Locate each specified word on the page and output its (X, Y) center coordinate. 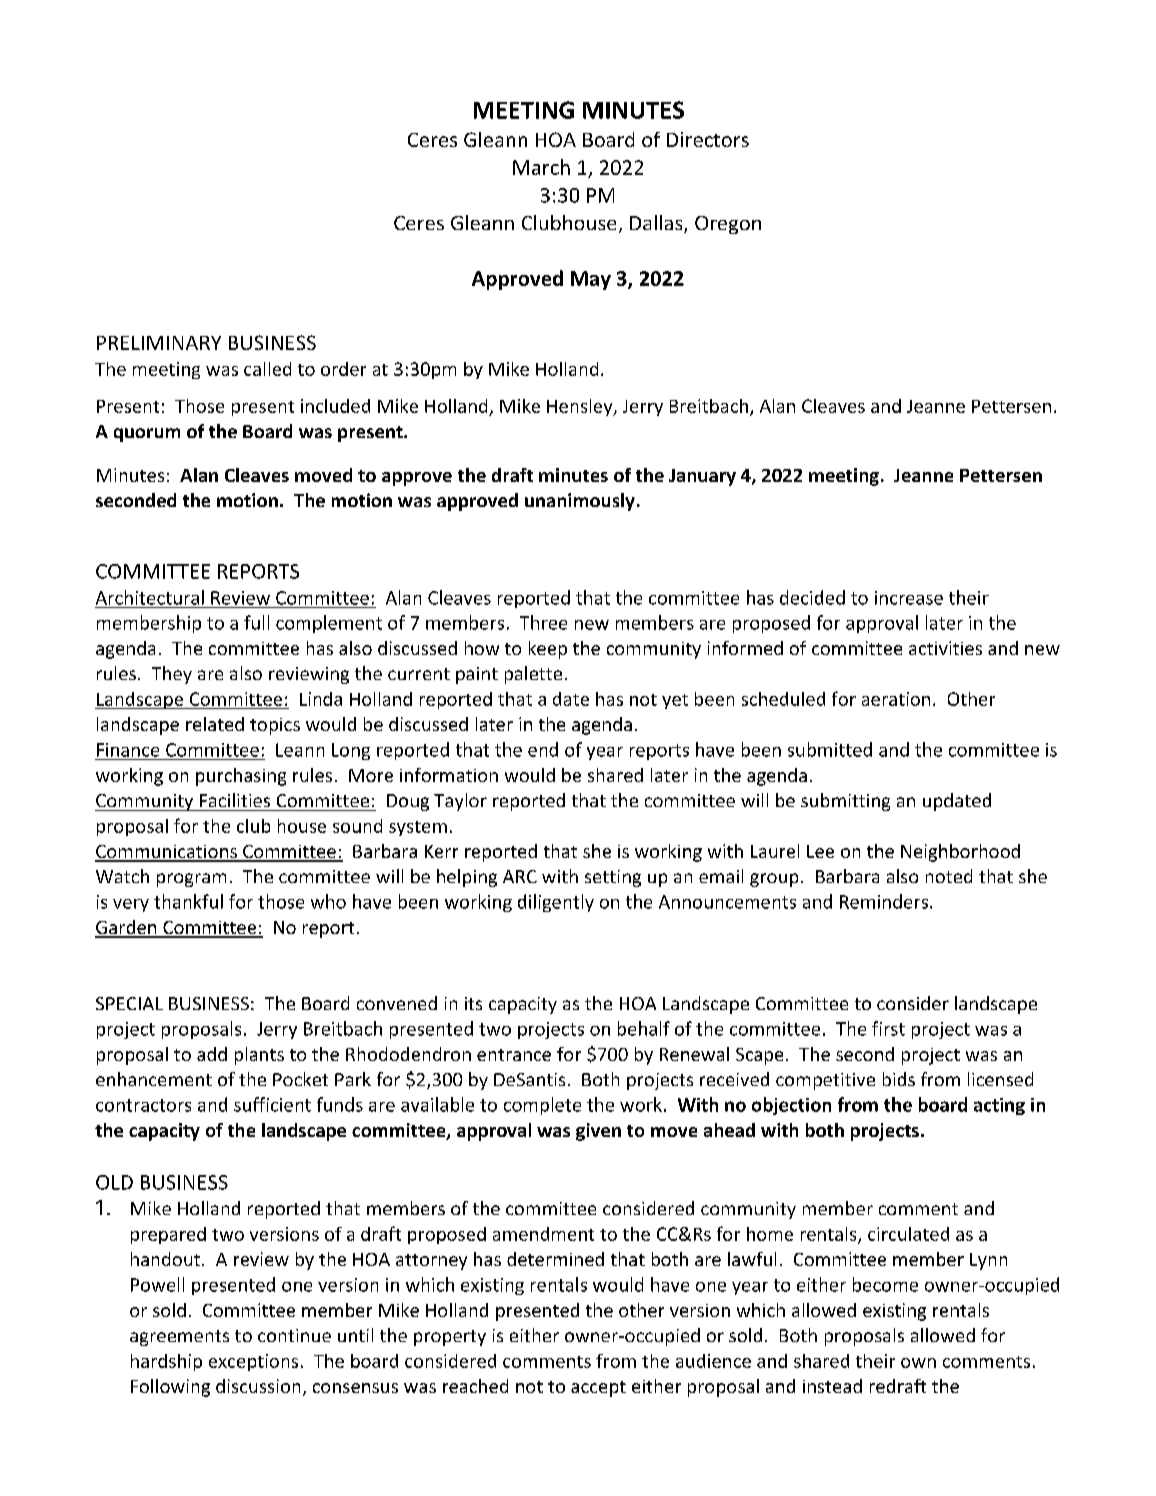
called (267, 369)
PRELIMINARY (159, 343)
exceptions (253, 1362)
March (541, 167)
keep (548, 650)
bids (899, 1079)
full (256, 622)
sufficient (272, 1104)
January (702, 477)
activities (945, 648)
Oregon (728, 225)
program (191, 880)
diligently (556, 903)
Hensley (581, 407)
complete (542, 1106)
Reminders (884, 901)
